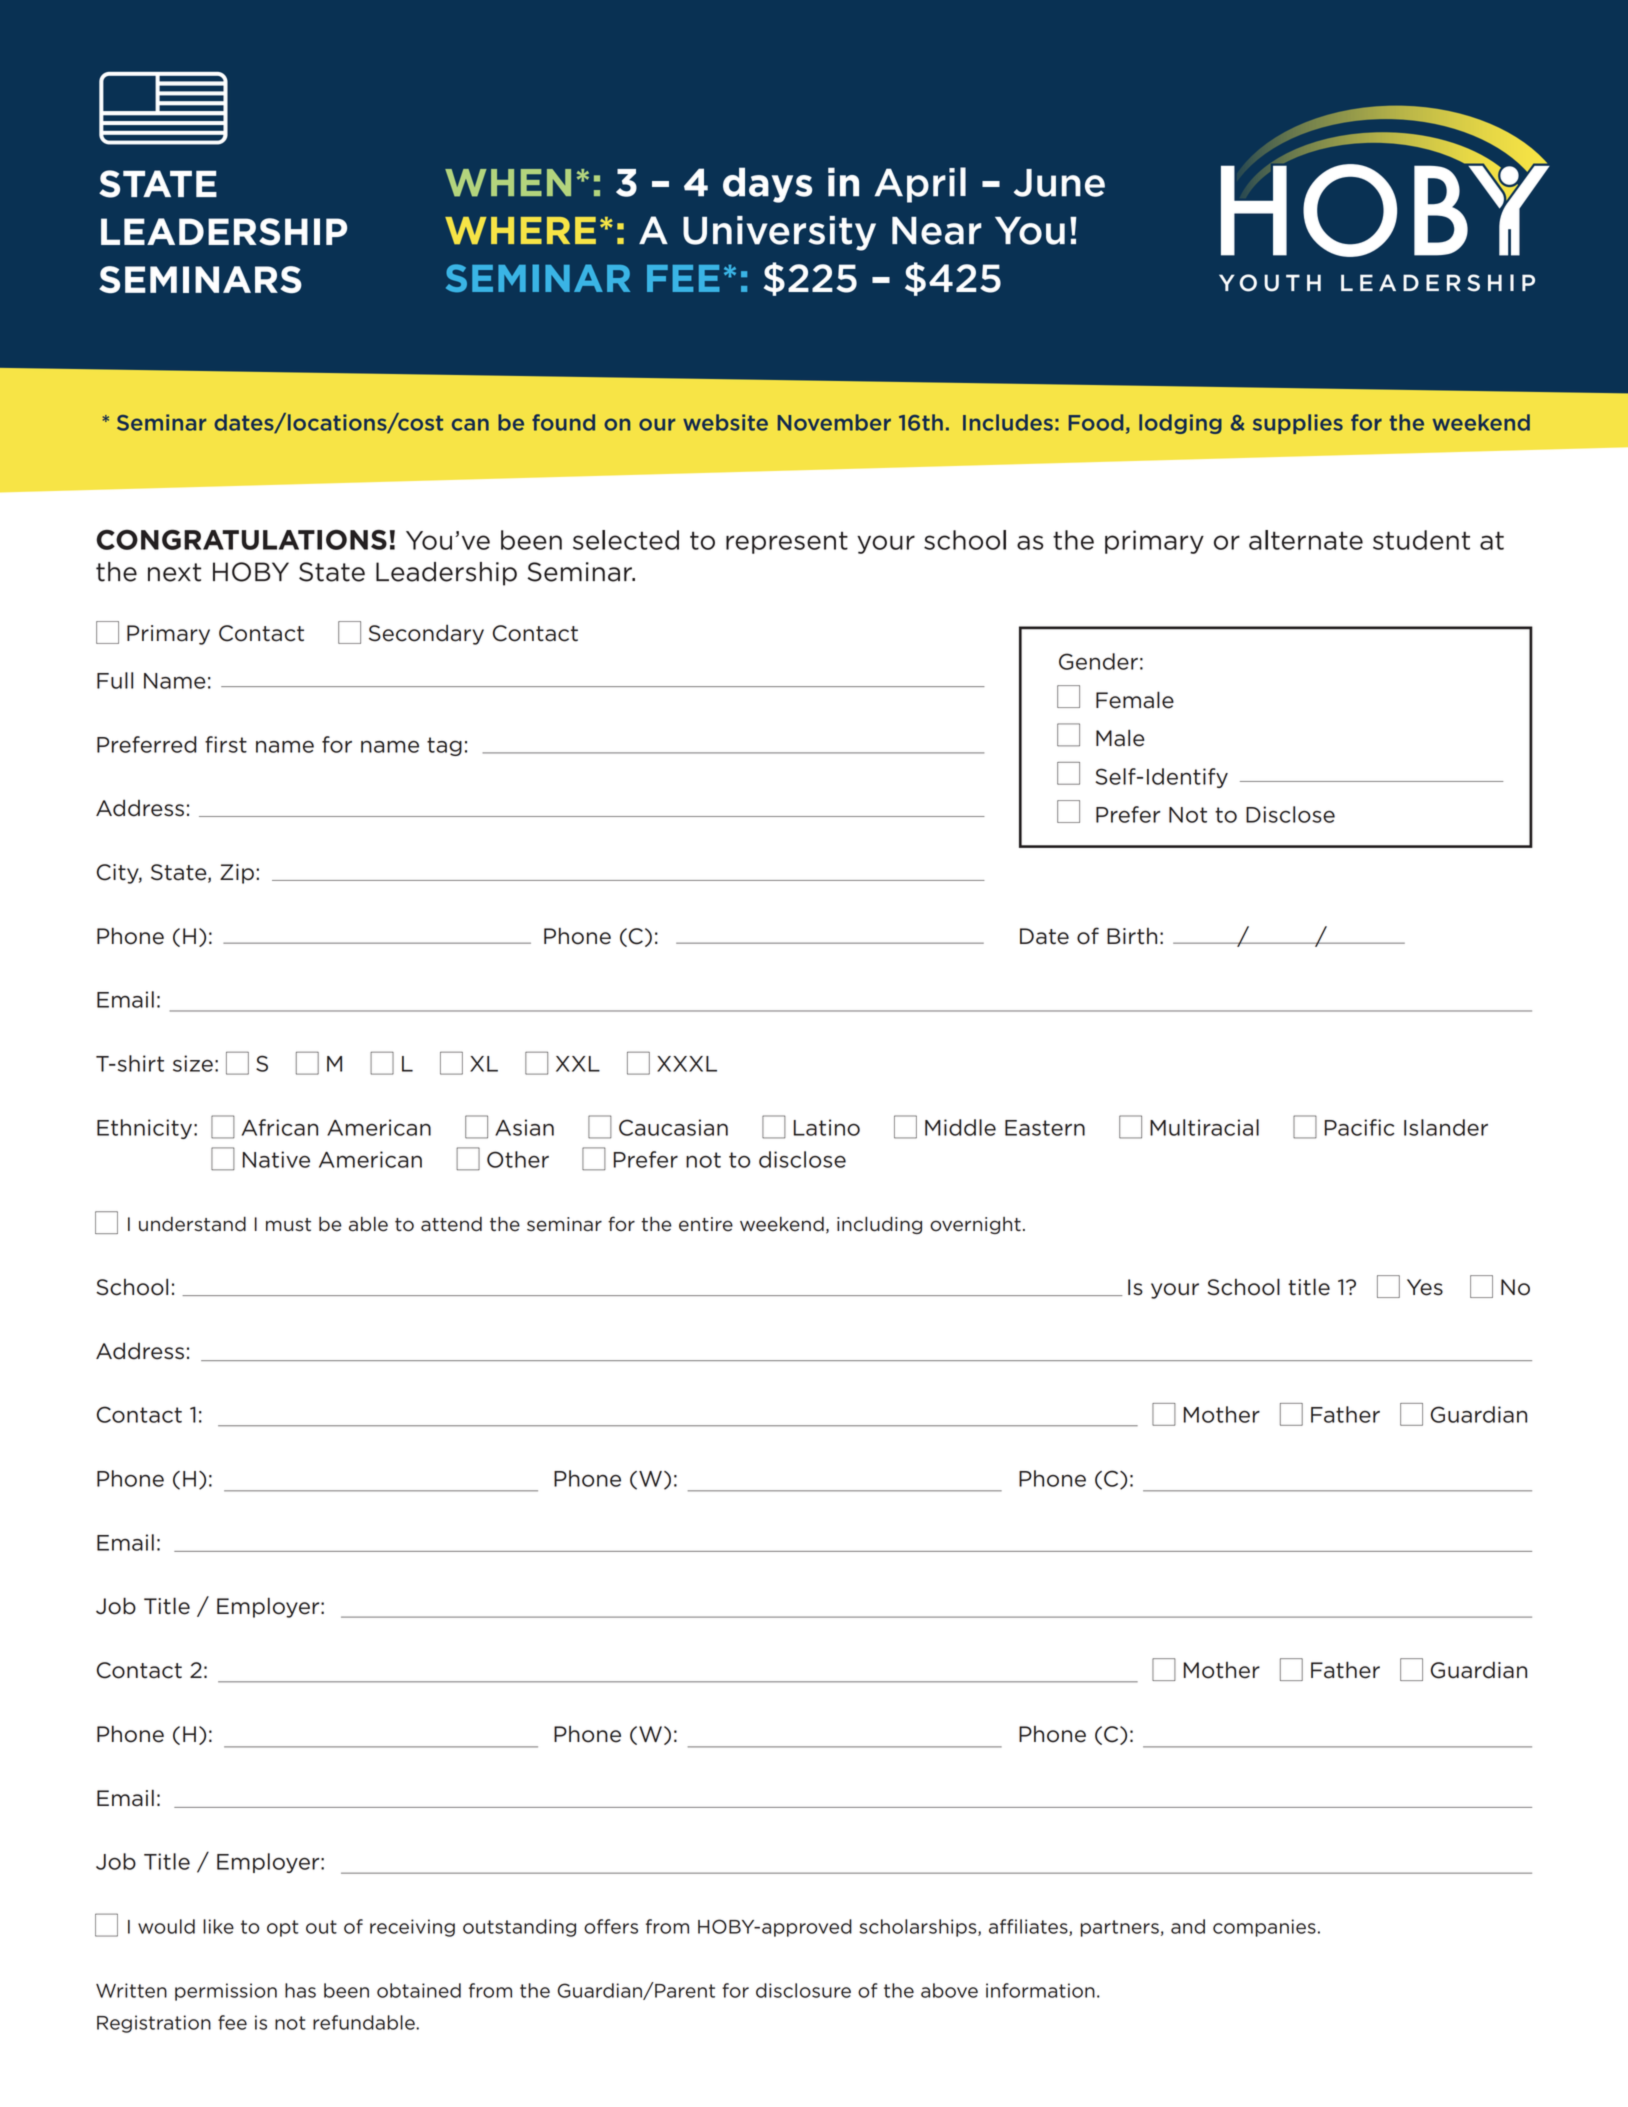 The width and height of the image is (1628, 2107). I want to click on Latino, so click(827, 1127).
